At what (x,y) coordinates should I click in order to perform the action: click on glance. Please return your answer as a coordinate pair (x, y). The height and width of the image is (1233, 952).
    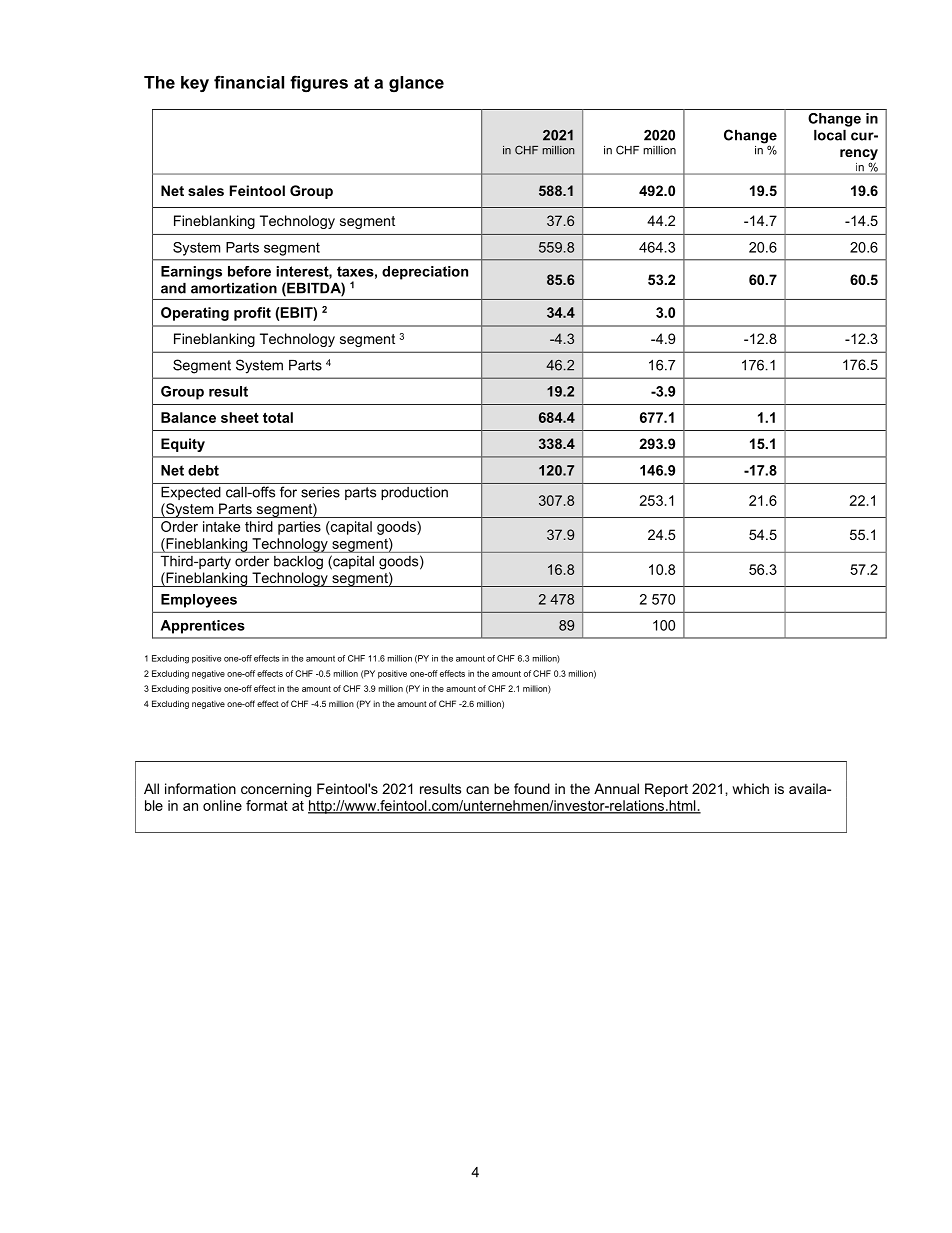
    Looking at the image, I should click on (416, 84).
